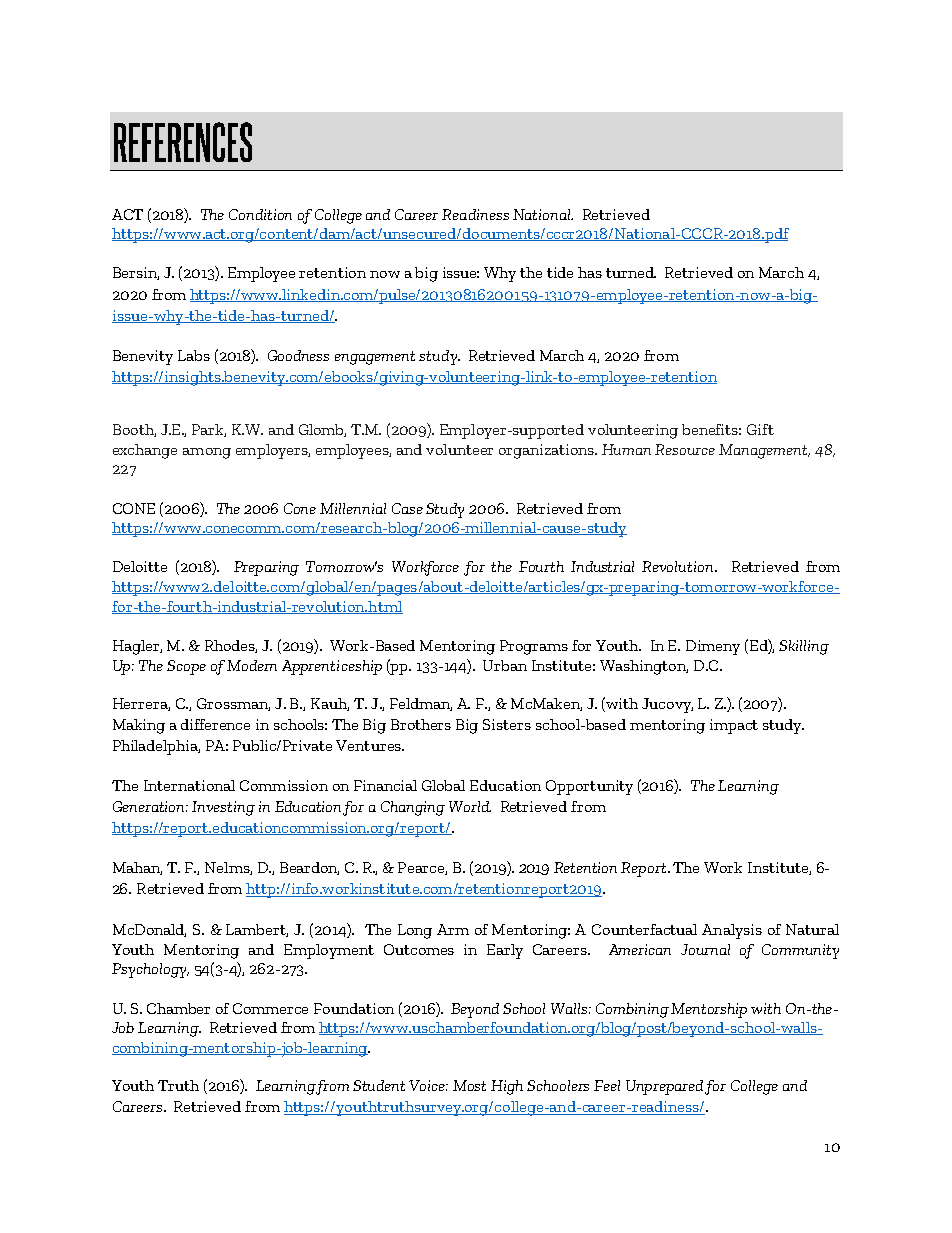  What do you see at coordinates (422, 868) in the screenshot?
I see `Pearce` at bounding box center [422, 868].
